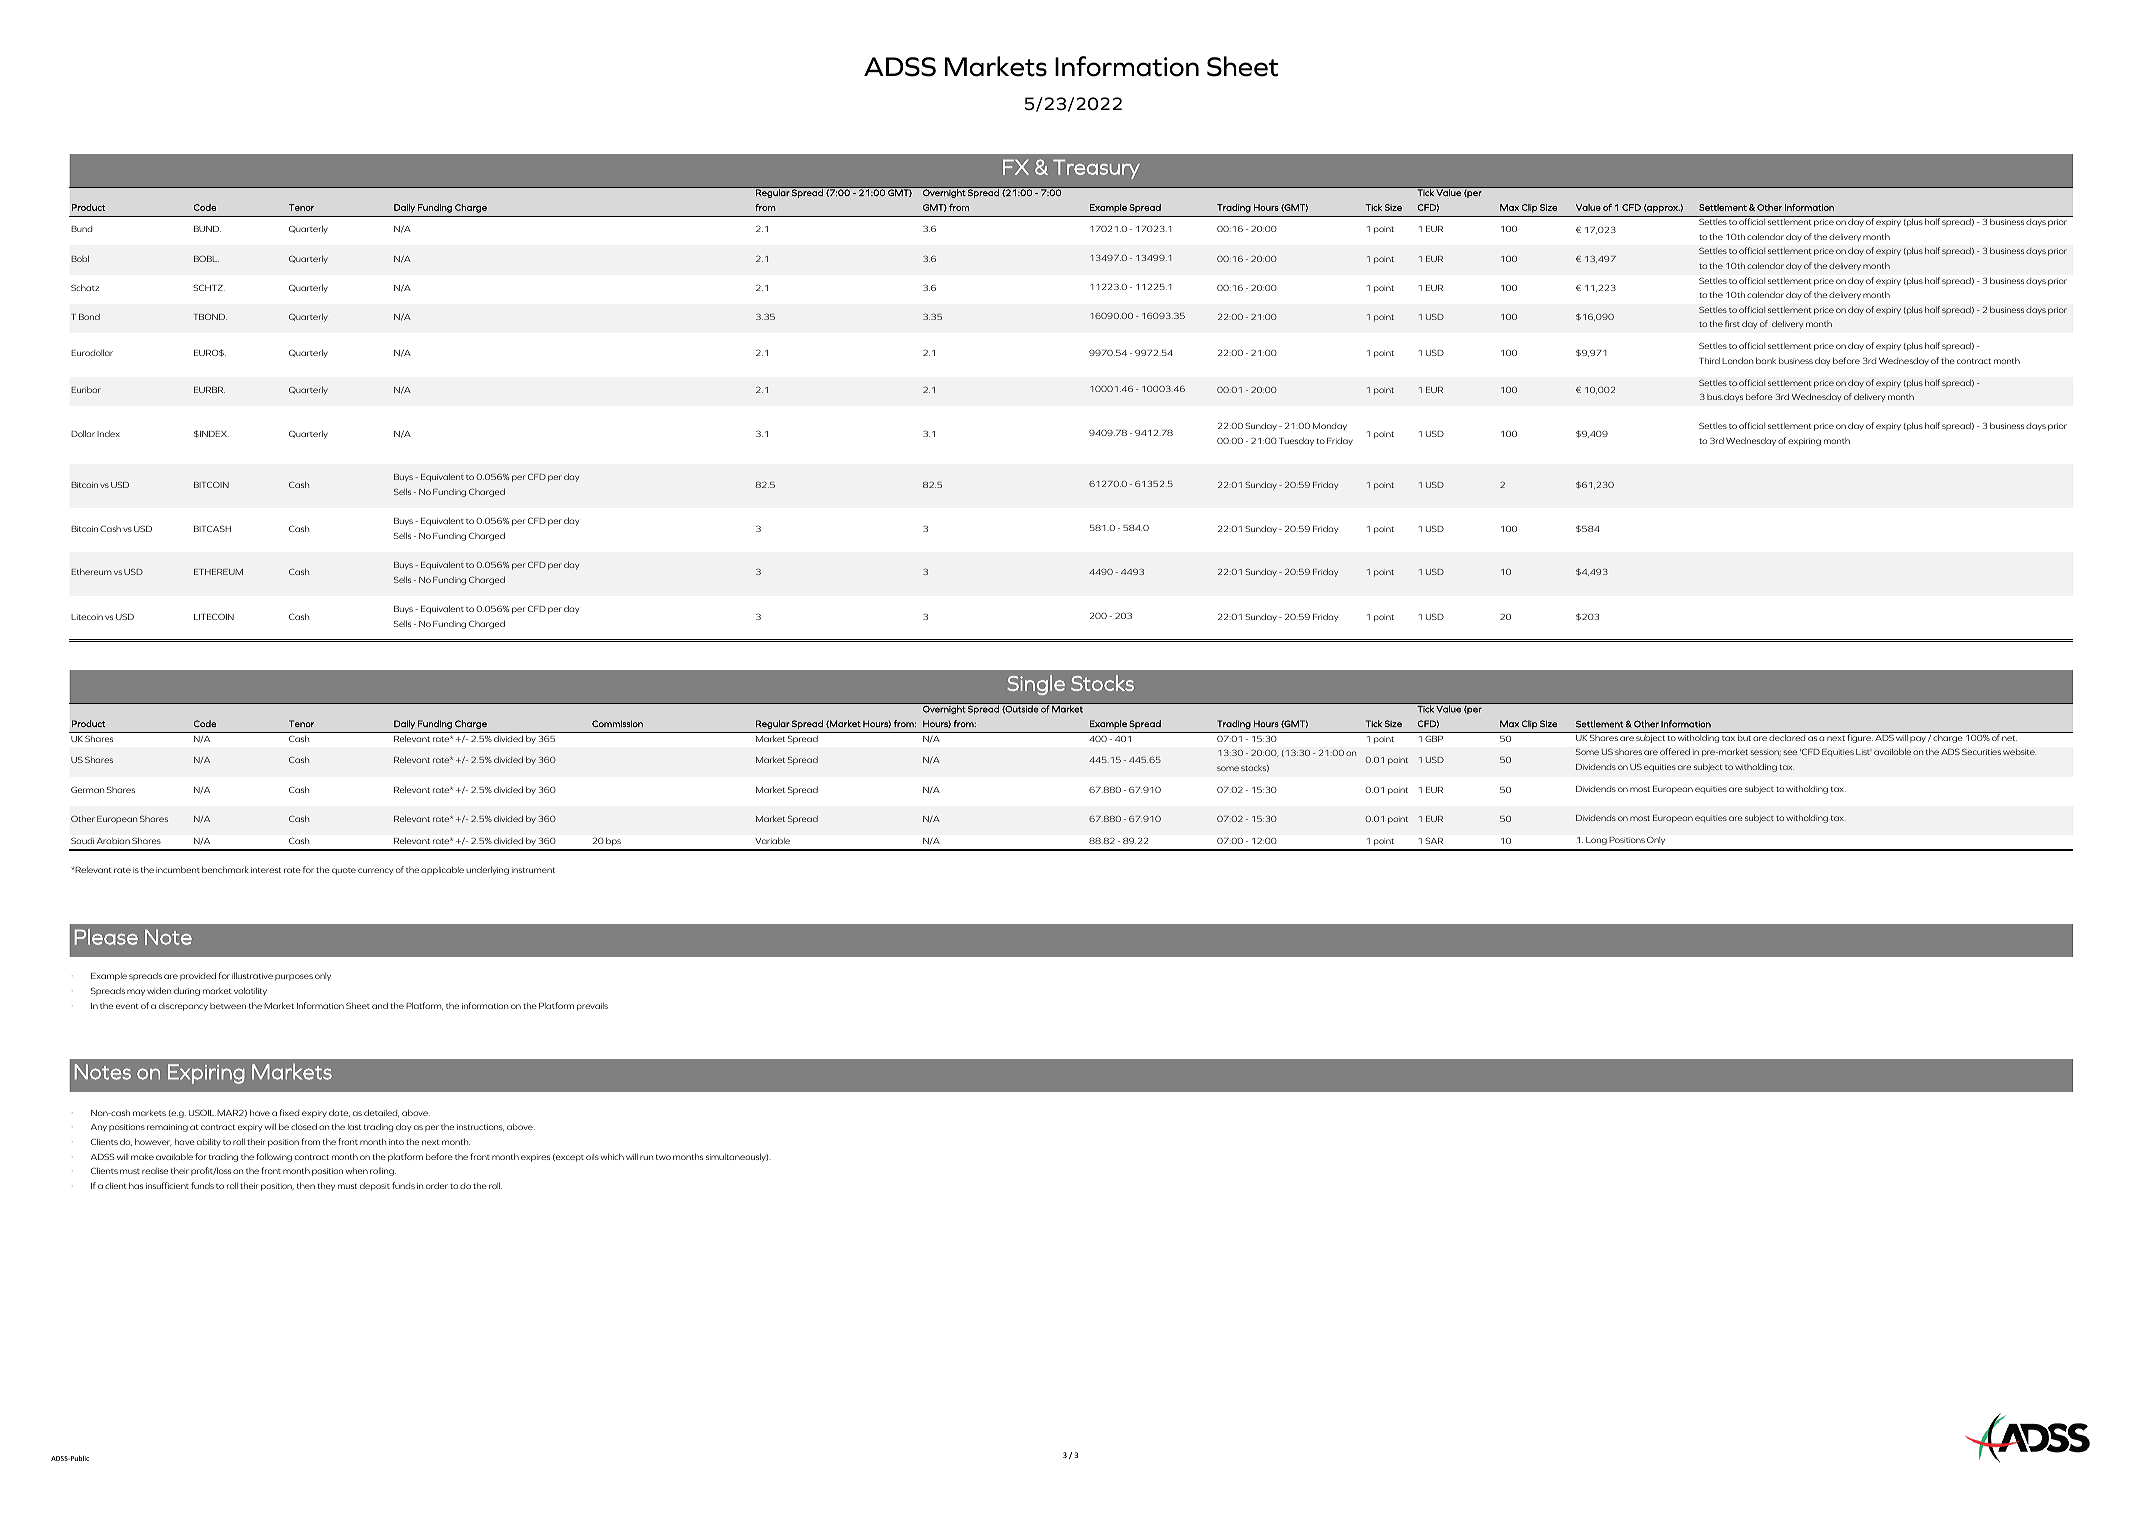  I want to click on following, so click(274, 1157).
